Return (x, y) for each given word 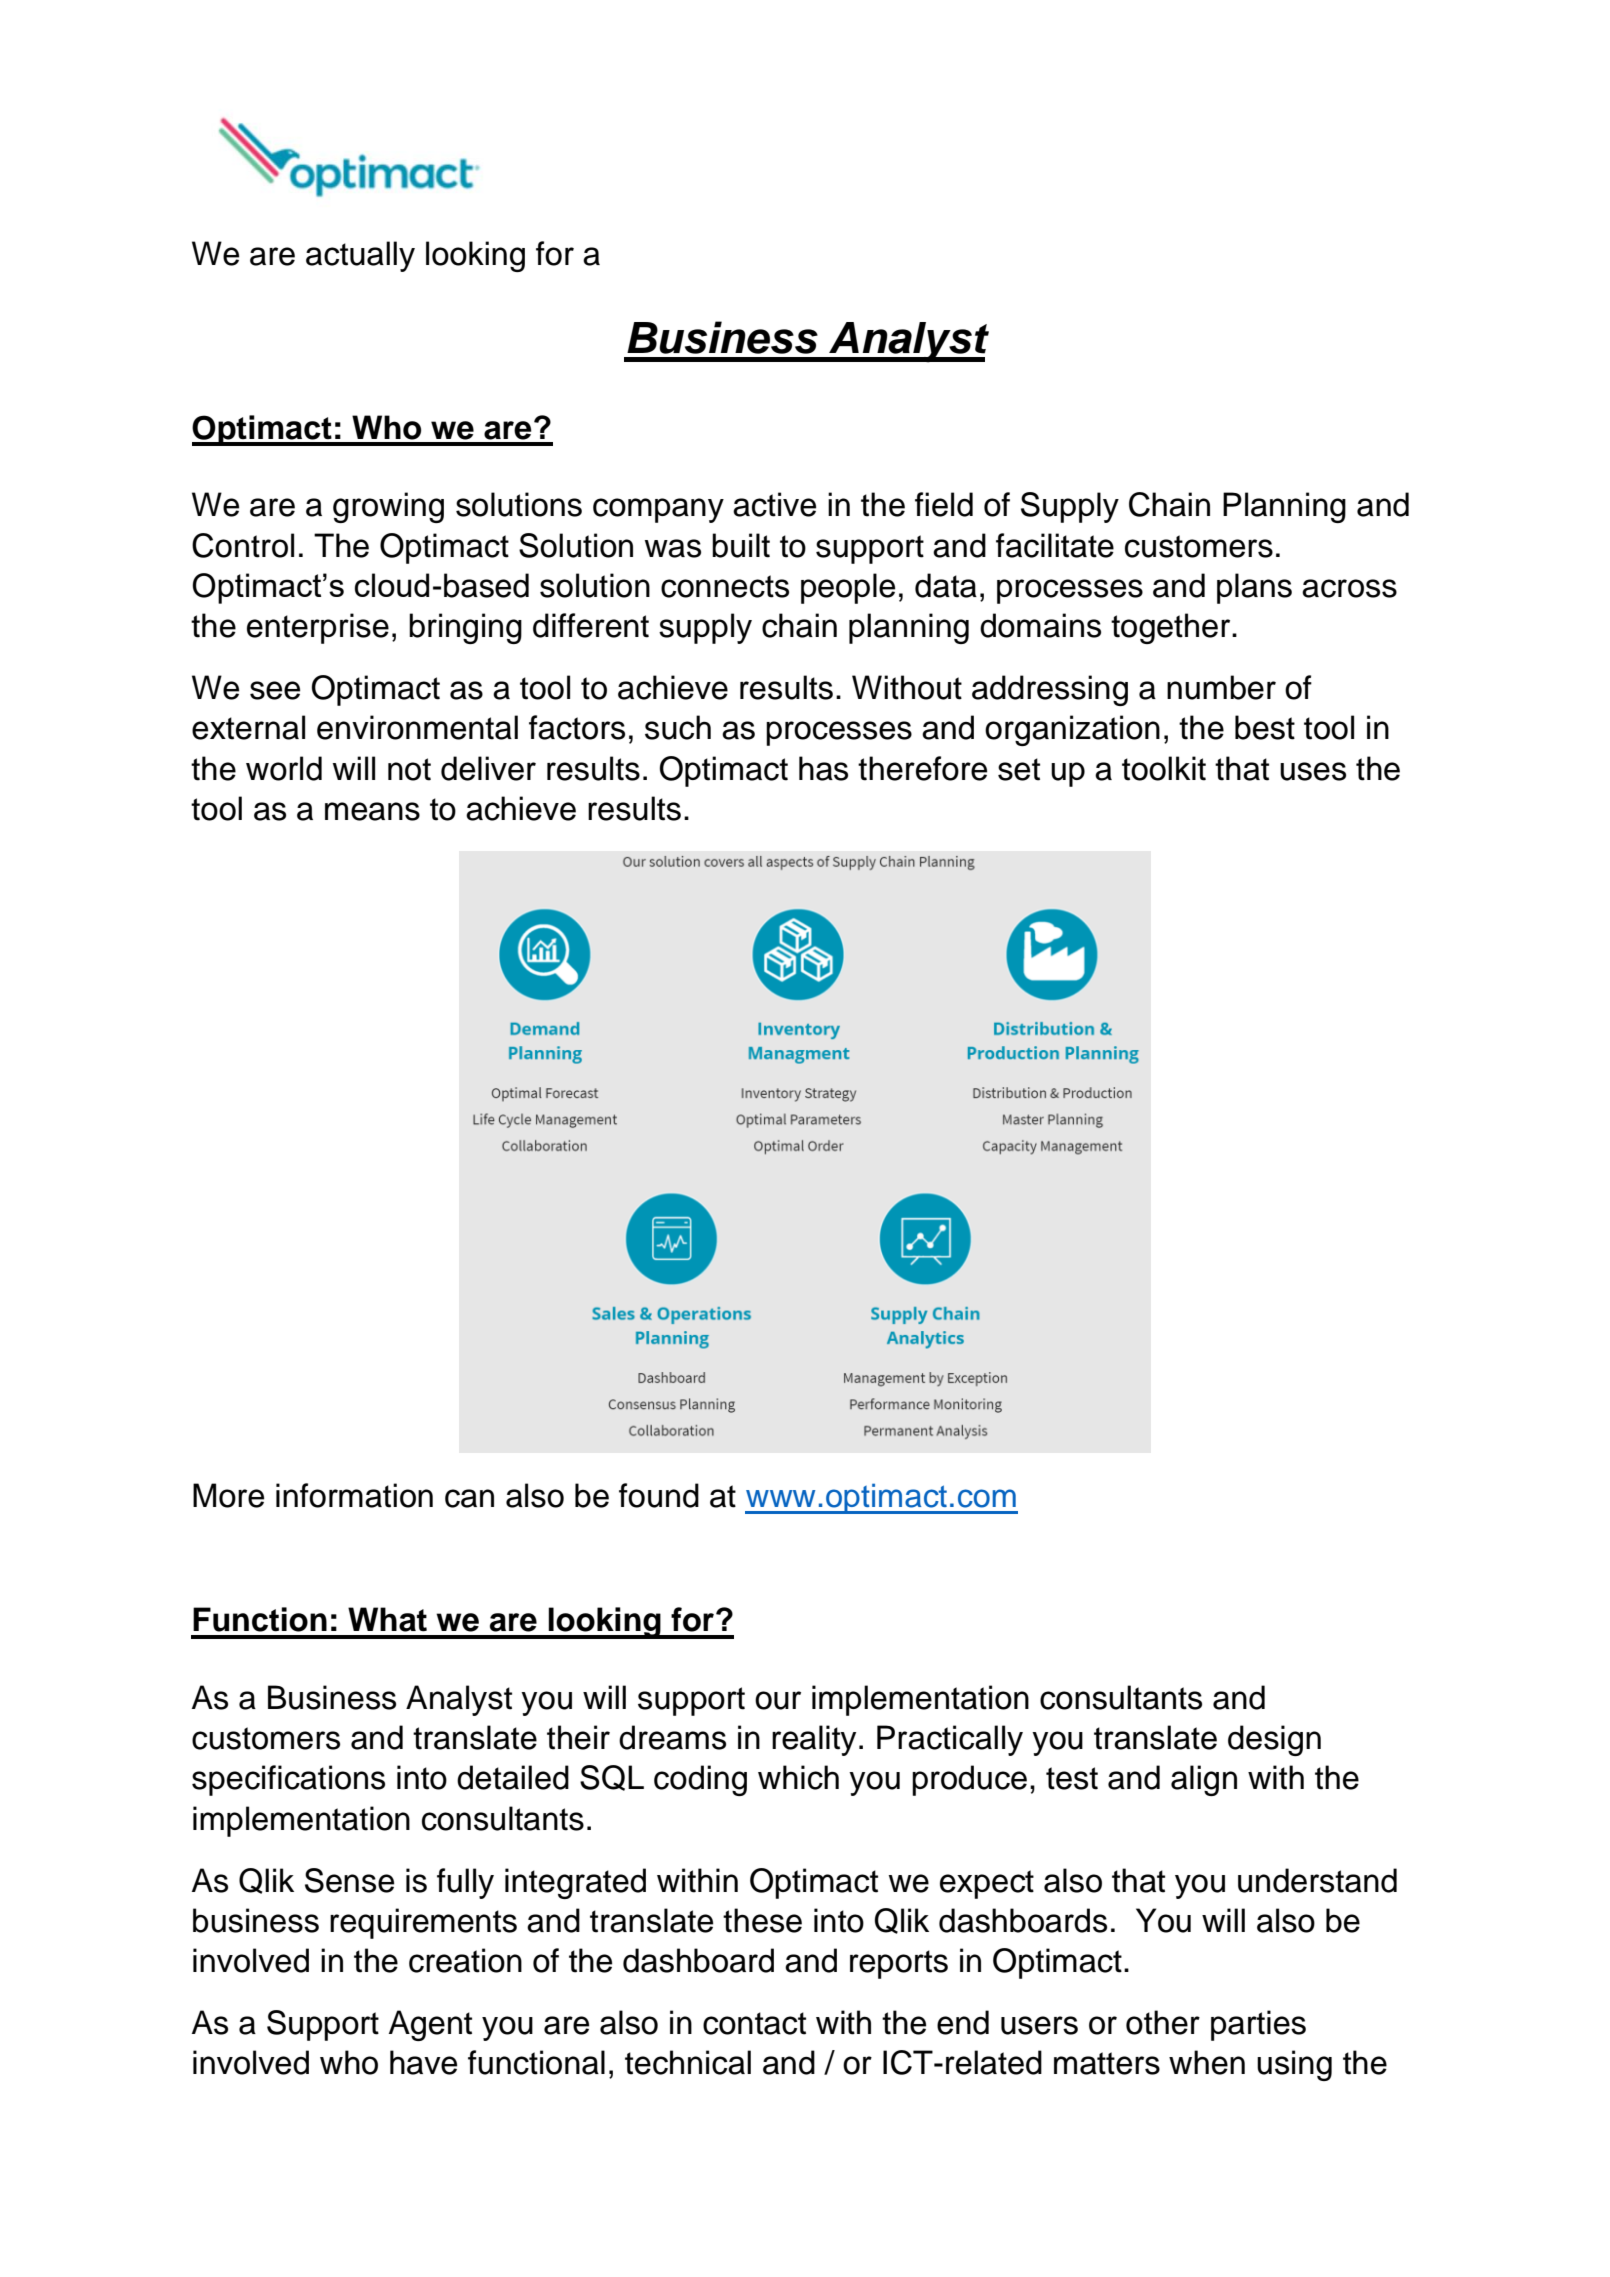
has (823, 768)
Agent (430, 2025)
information (354, 1495)
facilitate (1055, 545)
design (1274, 1740)
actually (360, 256)
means (372, 811)
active (774, 504)
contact (754, 2023)
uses (1313, 771)
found (659, 1495)
